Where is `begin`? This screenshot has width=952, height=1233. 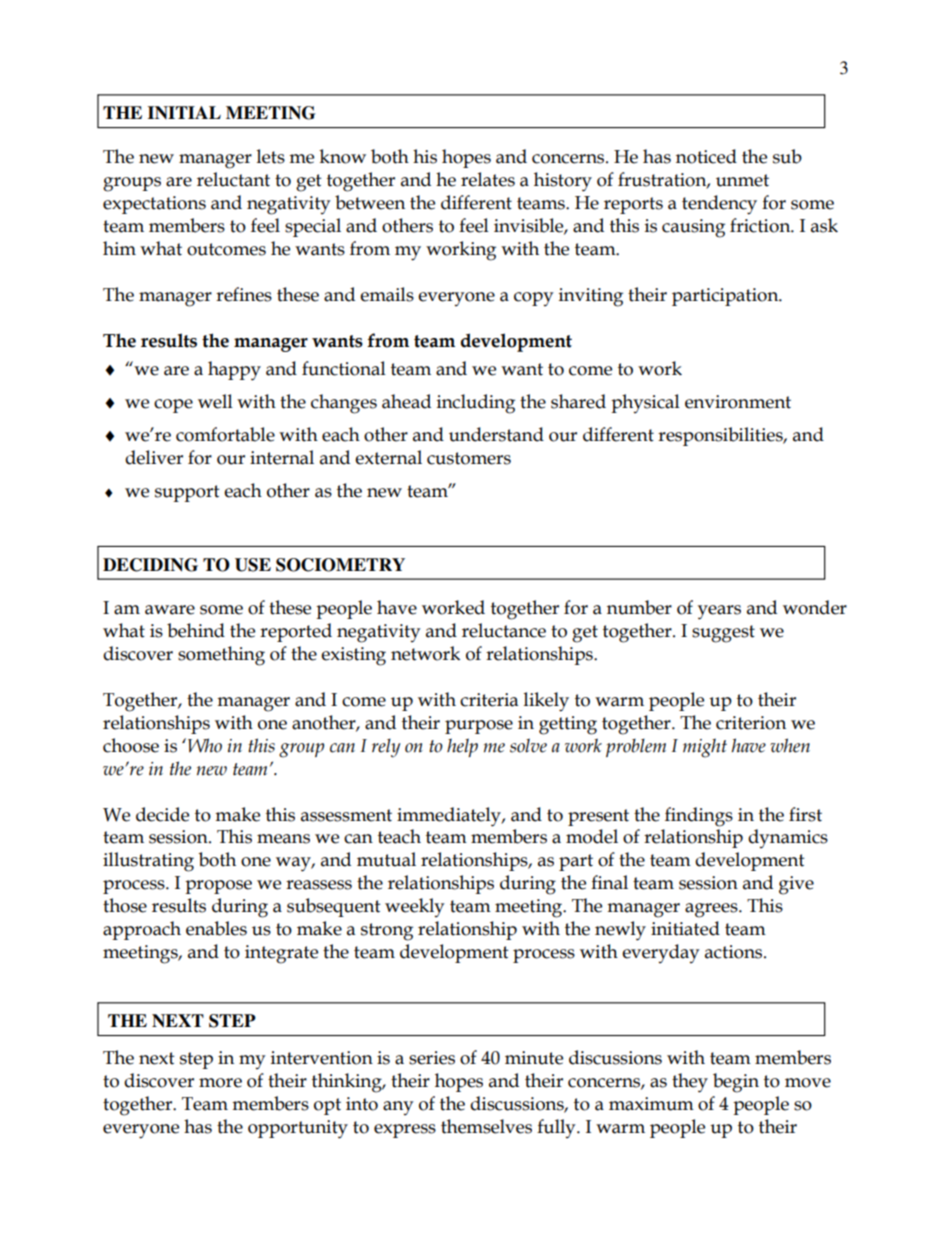
begin is located at coordinates (736, 1083).
